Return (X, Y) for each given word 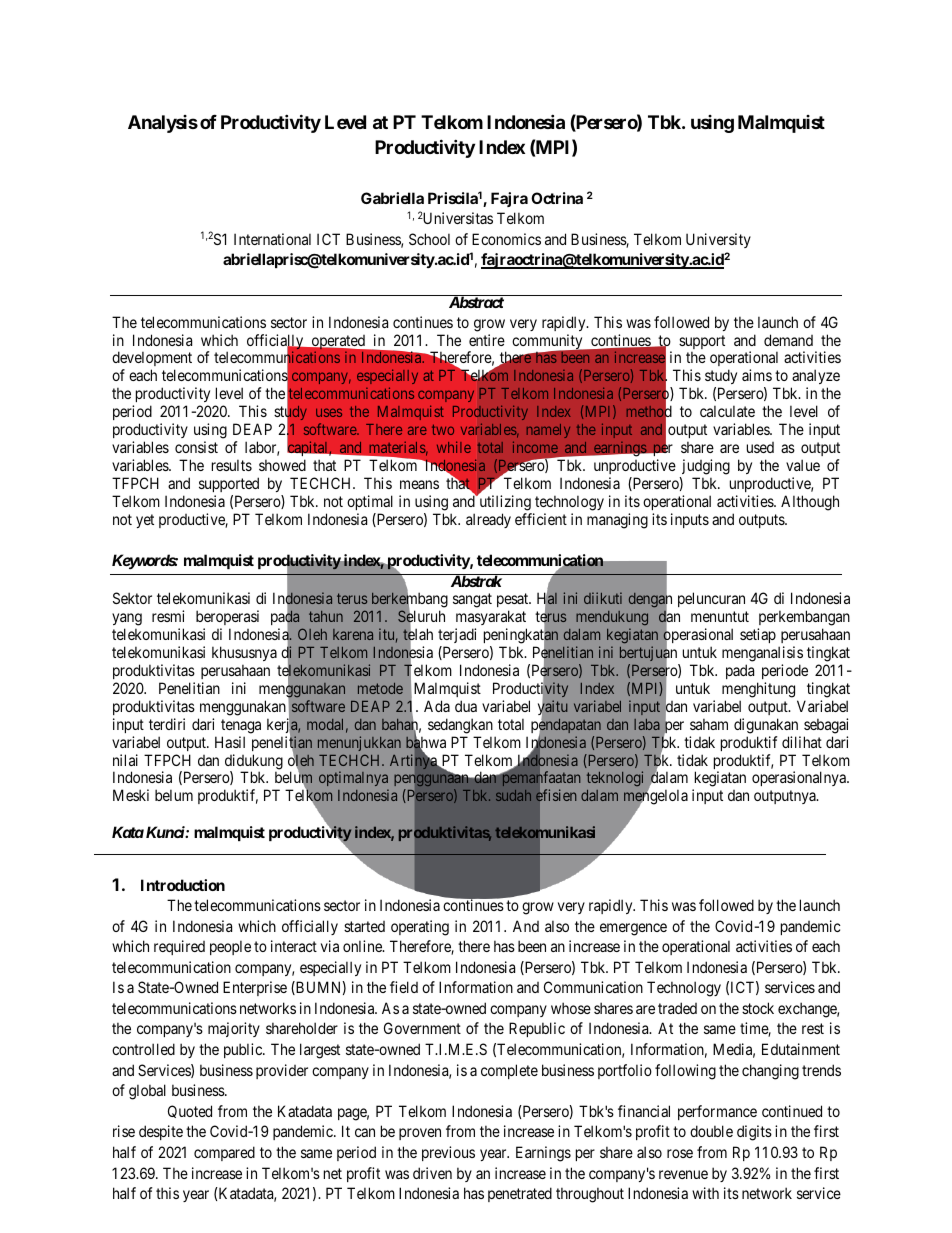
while (454, 447)
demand (788, 340)
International (272, 239)
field (404, 987)
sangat (472, 601)
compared (224, 1153)
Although (810, 503)
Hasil (230, 742)
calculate (727, 411)
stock (758, 1008)
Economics (506, 239)
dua (466, 706)
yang (127, 621)
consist (196, 447)
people (230, 947)
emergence (633, 929)
